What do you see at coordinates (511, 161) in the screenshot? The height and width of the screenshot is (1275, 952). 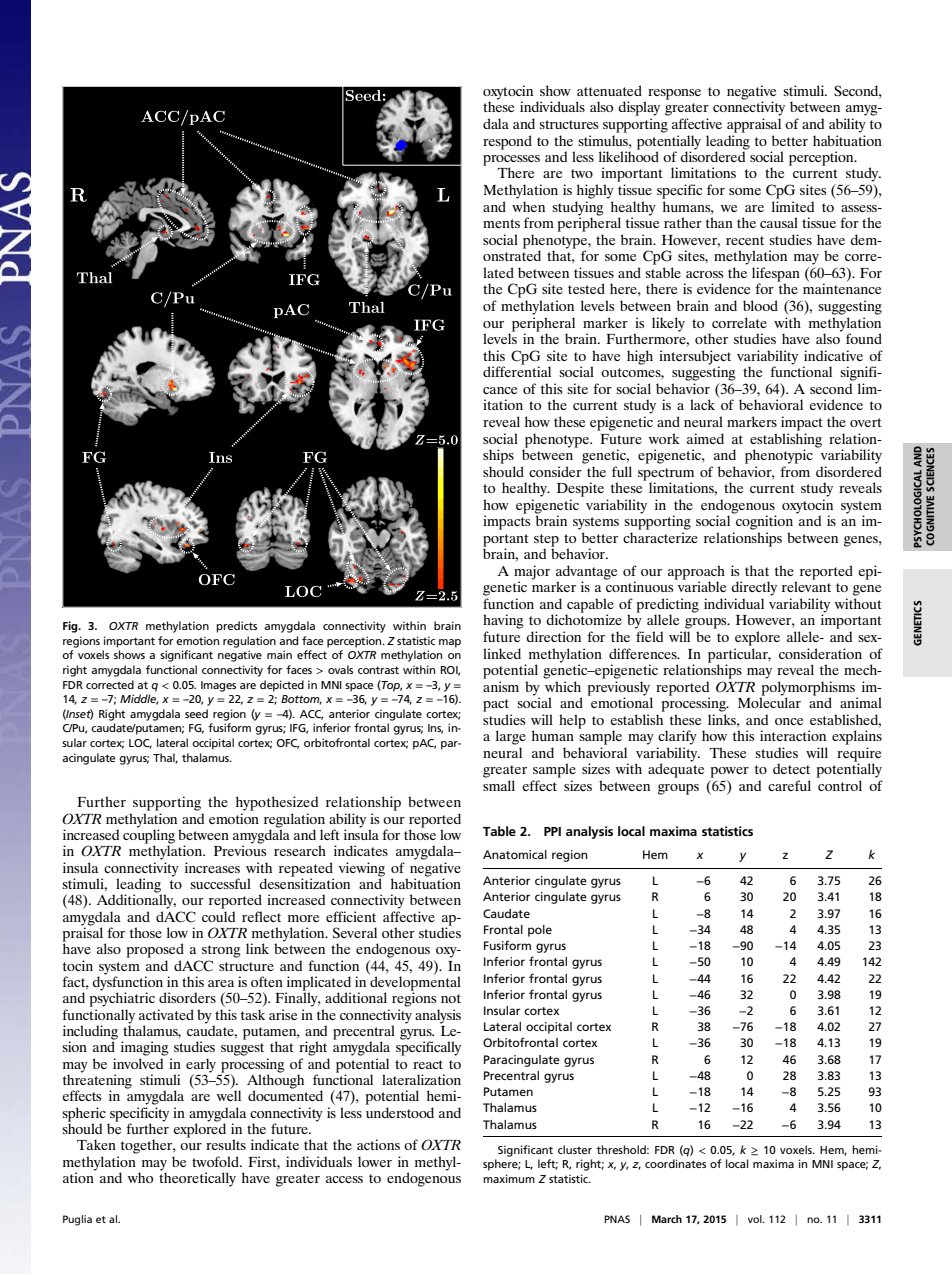 I see `processes` at bounding box center [511, 161].
